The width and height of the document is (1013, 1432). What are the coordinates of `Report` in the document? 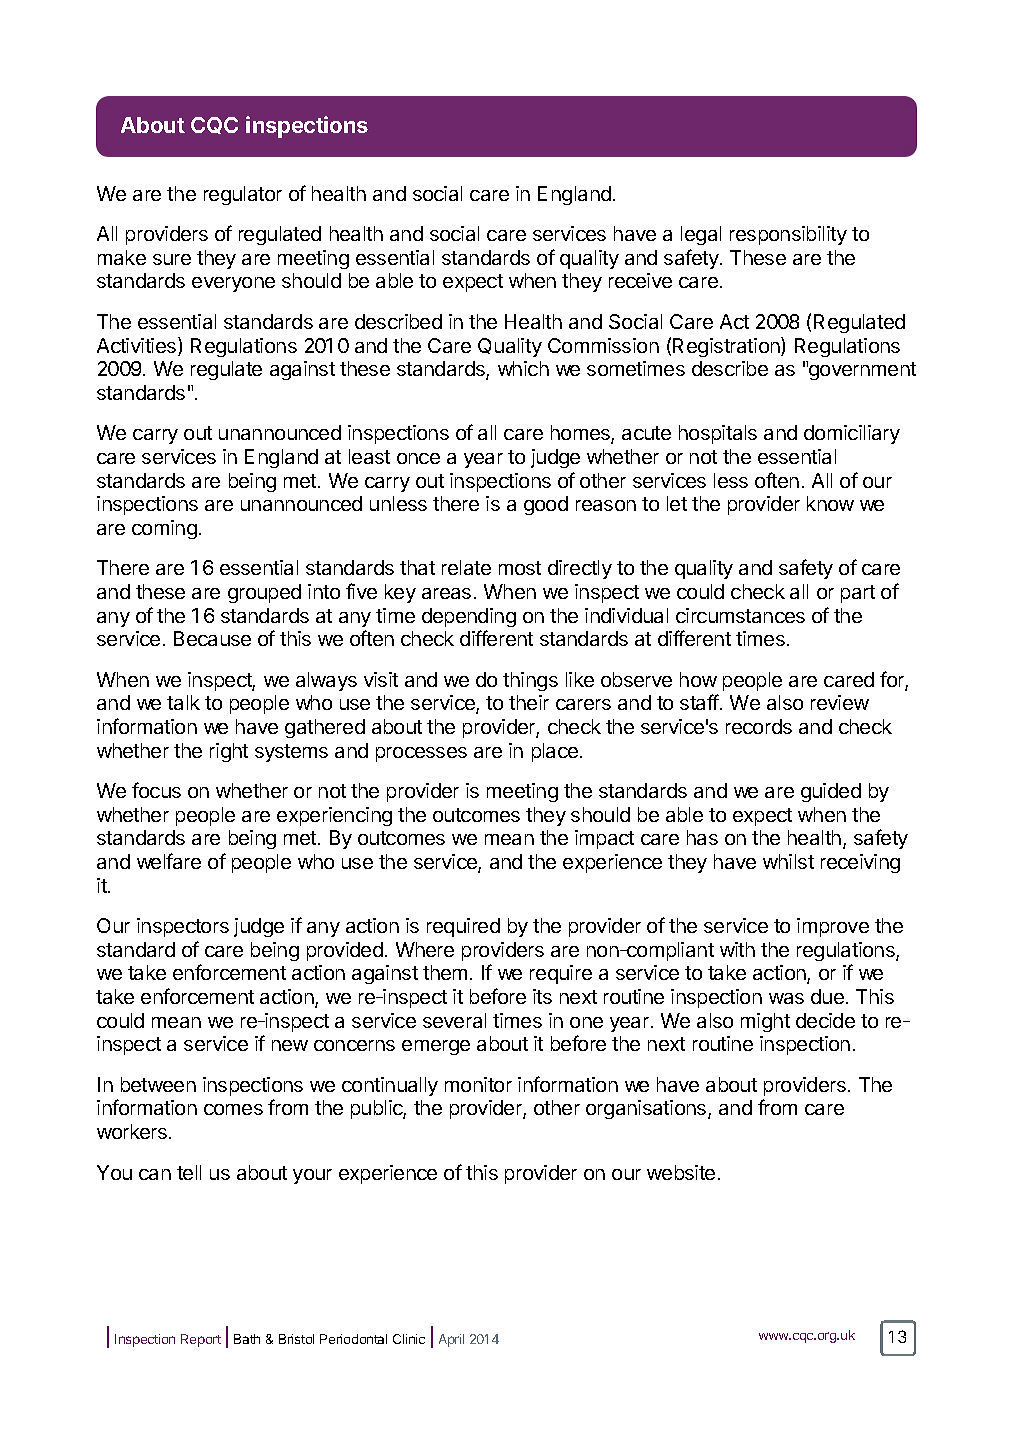 It's located at (201, 1340).
